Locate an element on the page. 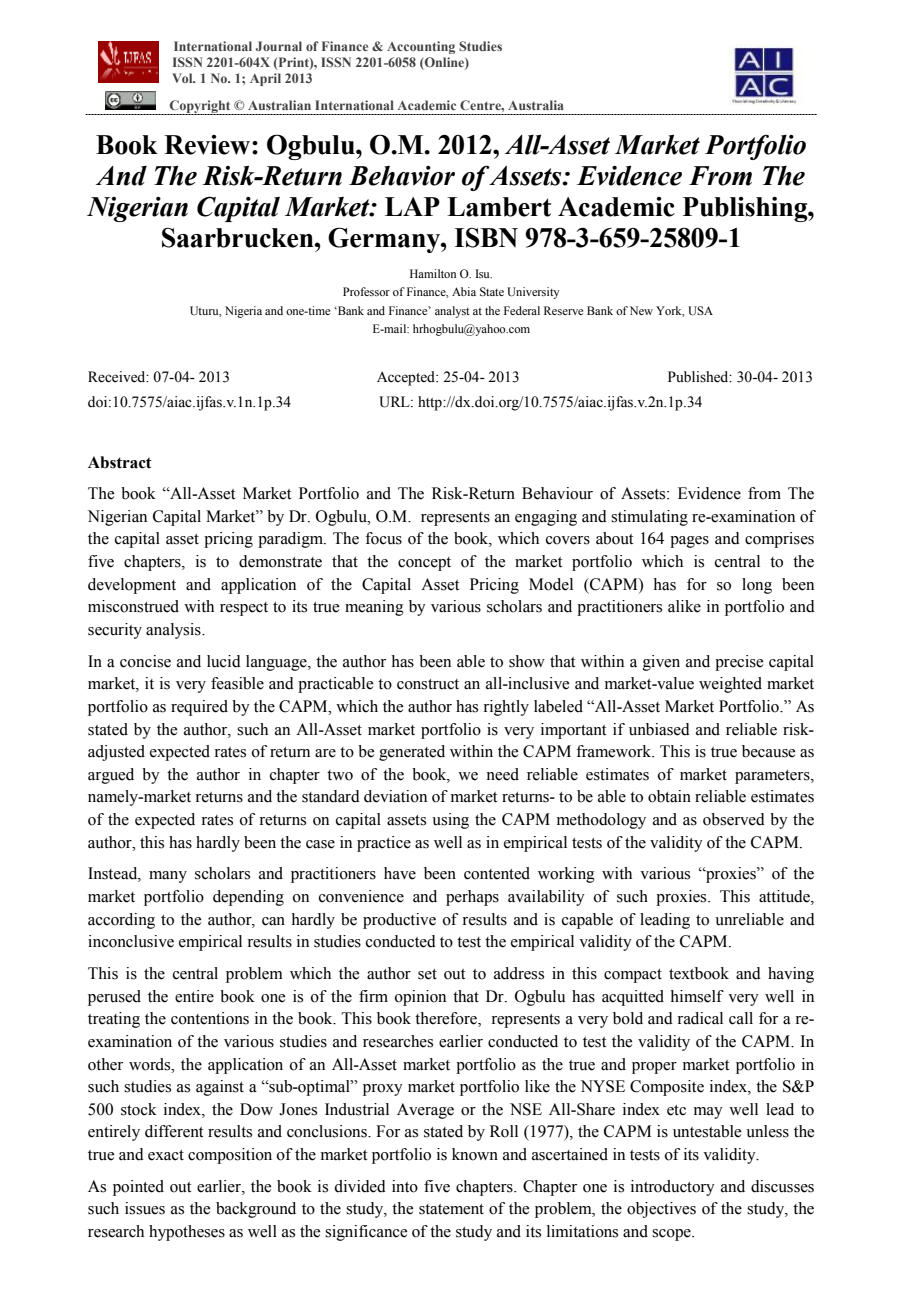 The width and height of the document is (924, 1308). Vol is located at coordinates (183, 78).
